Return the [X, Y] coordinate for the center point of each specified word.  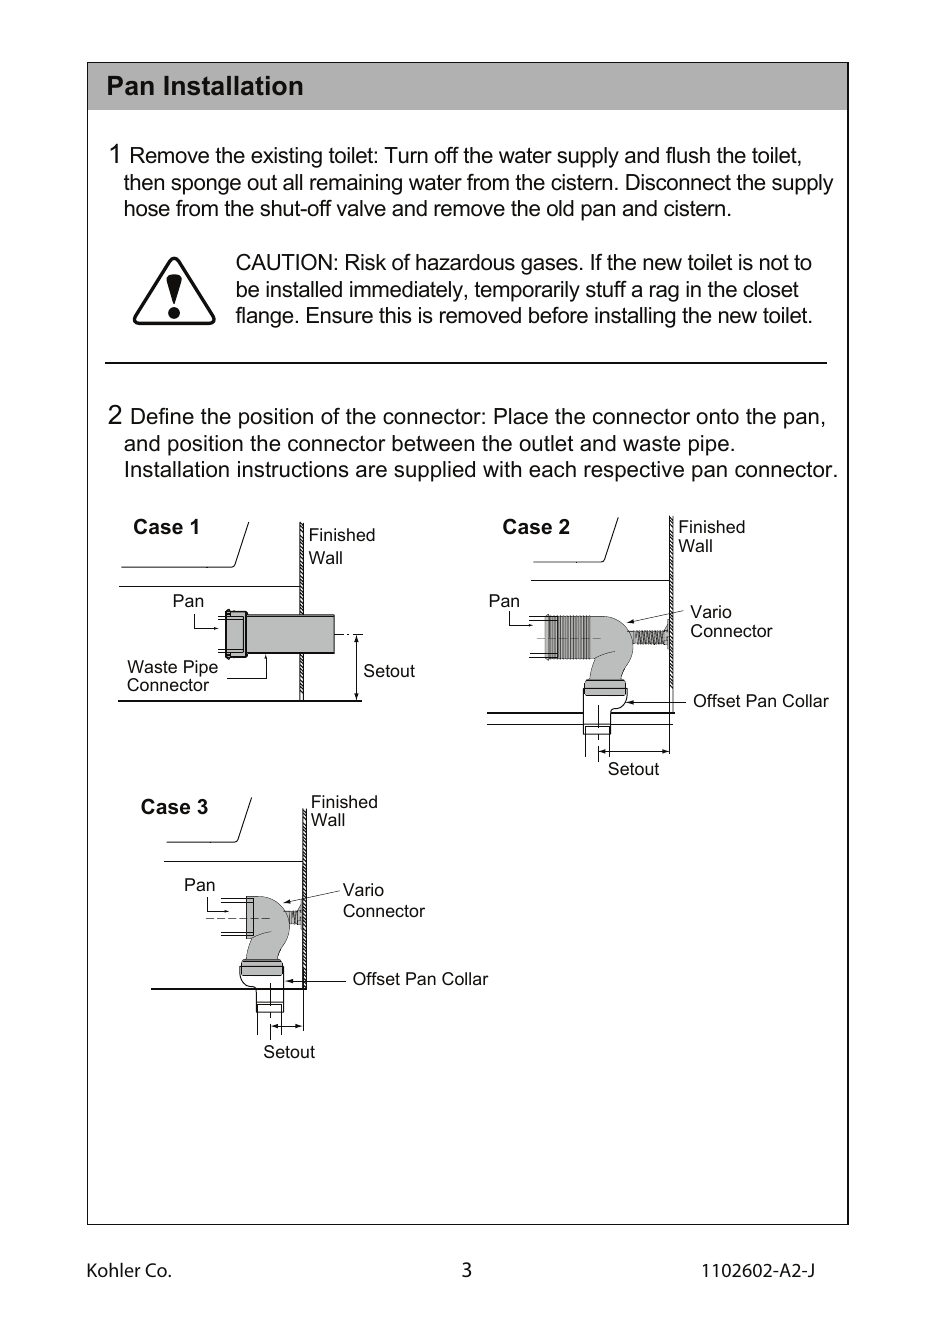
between [433, 443]
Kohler [114, 1269]
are [371, 471]
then [144, 182]
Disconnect [678, 182]
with [502, 469]
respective [634, 471]
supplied [434, 471]
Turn [406, 155]
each [552, 469]
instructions [293, 469]
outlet [546, 443]
